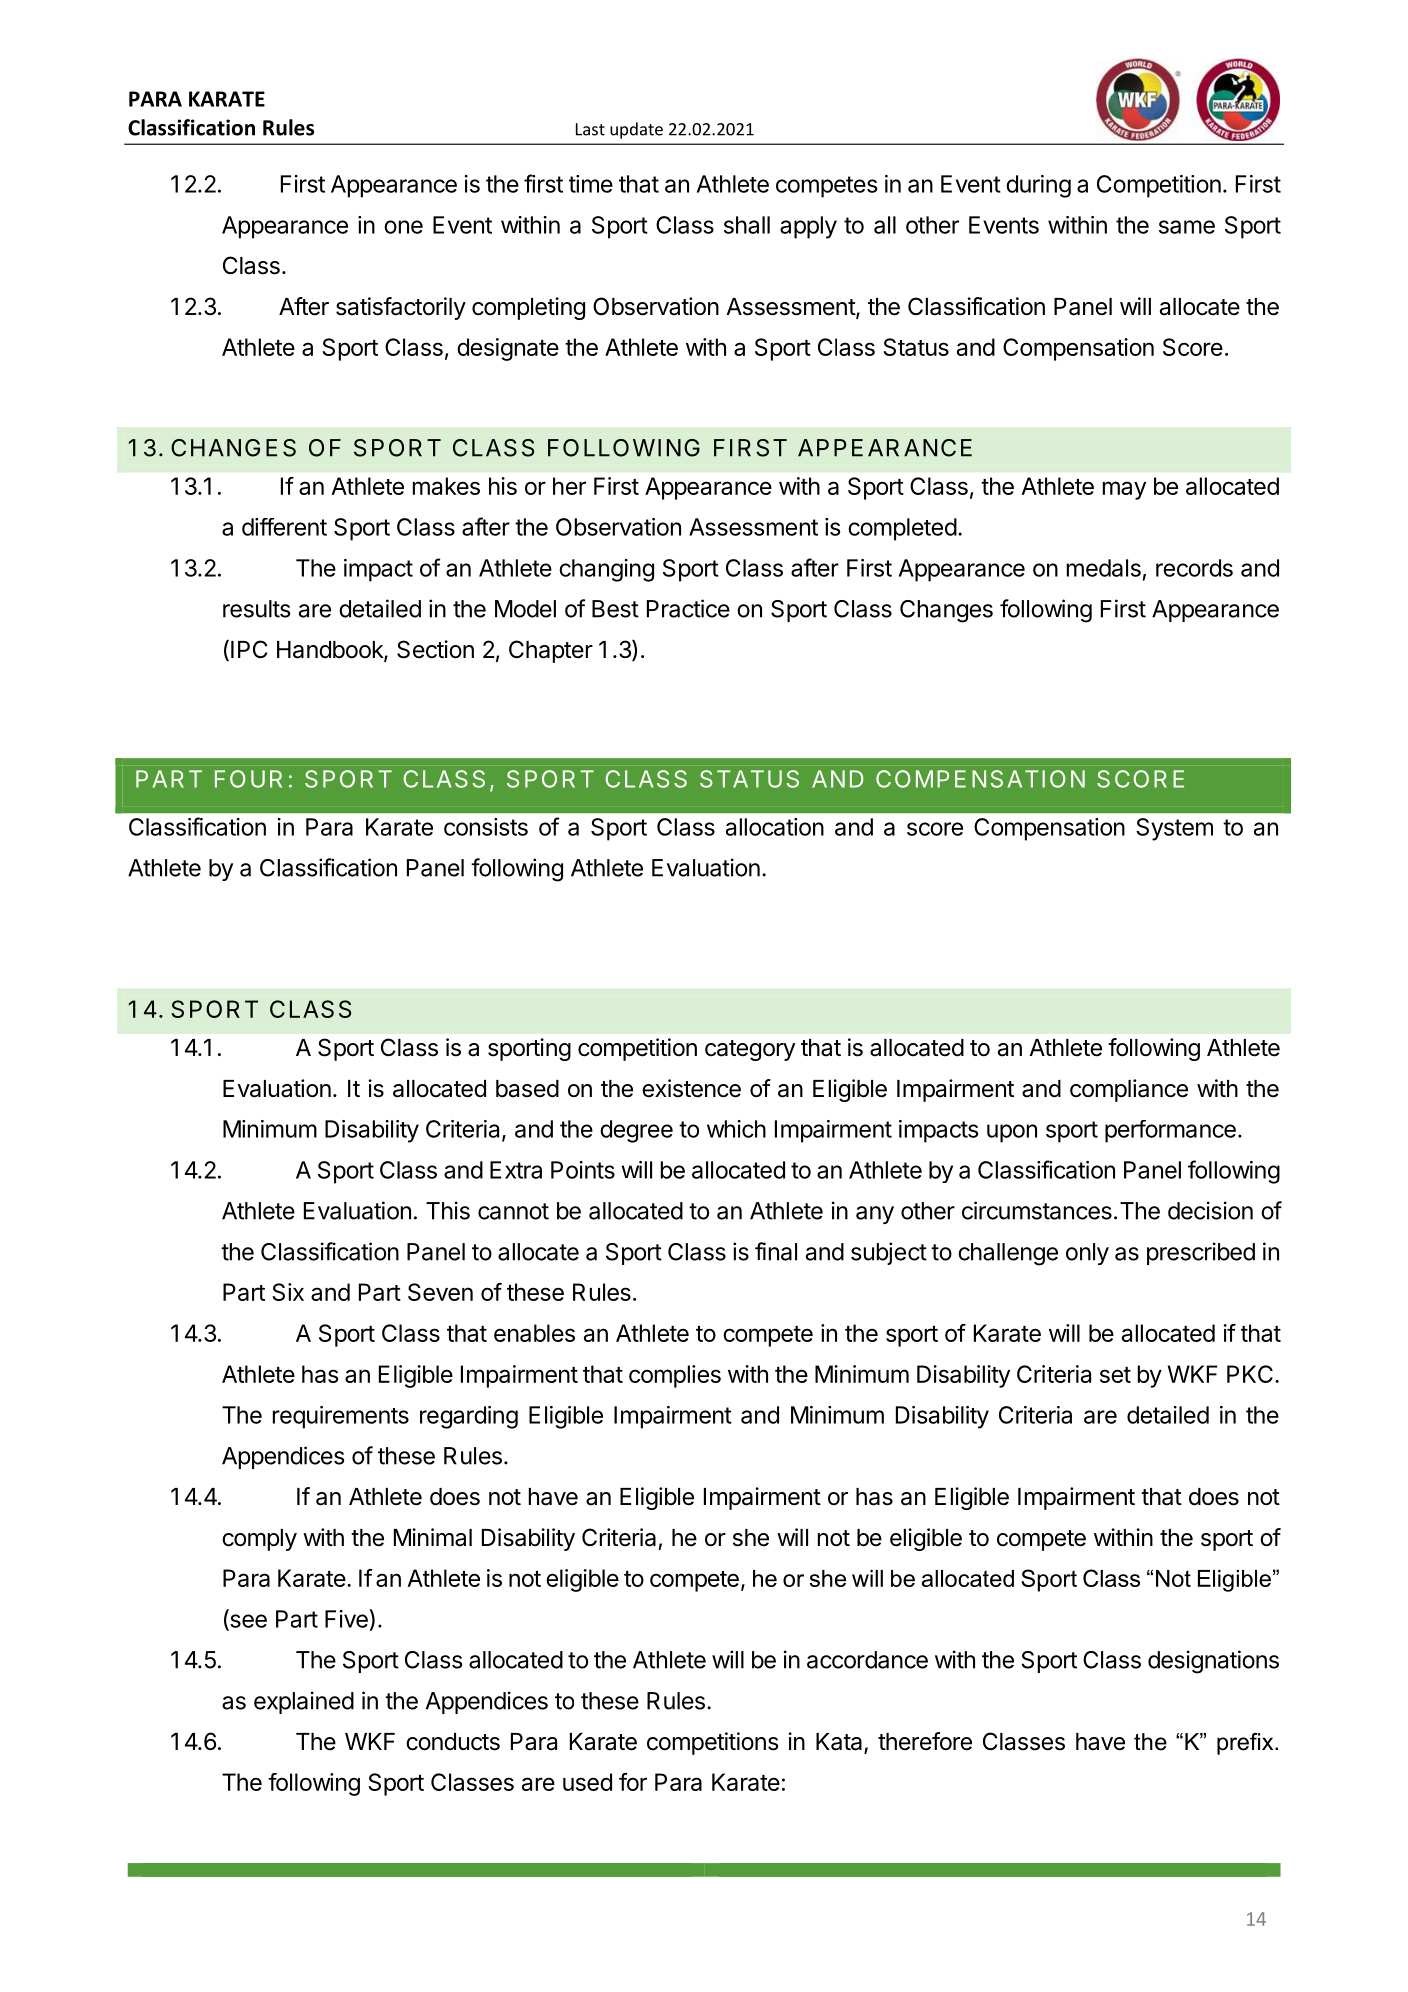 This screenshot has height=1992, width=1408. I want to click on consists, so click(486, 827).
